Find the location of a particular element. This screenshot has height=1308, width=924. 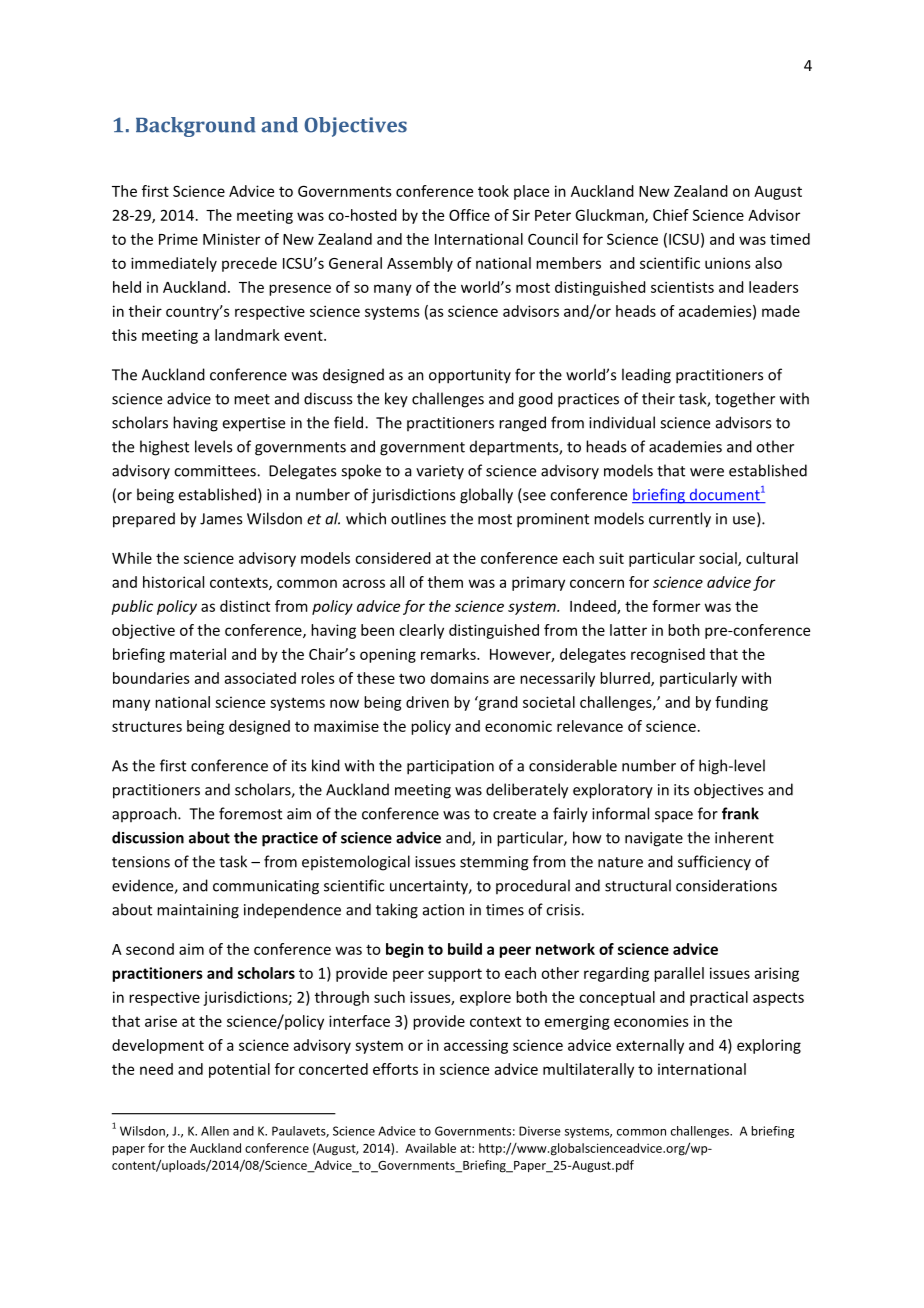

distinct is located at coordinates (245, 606).
